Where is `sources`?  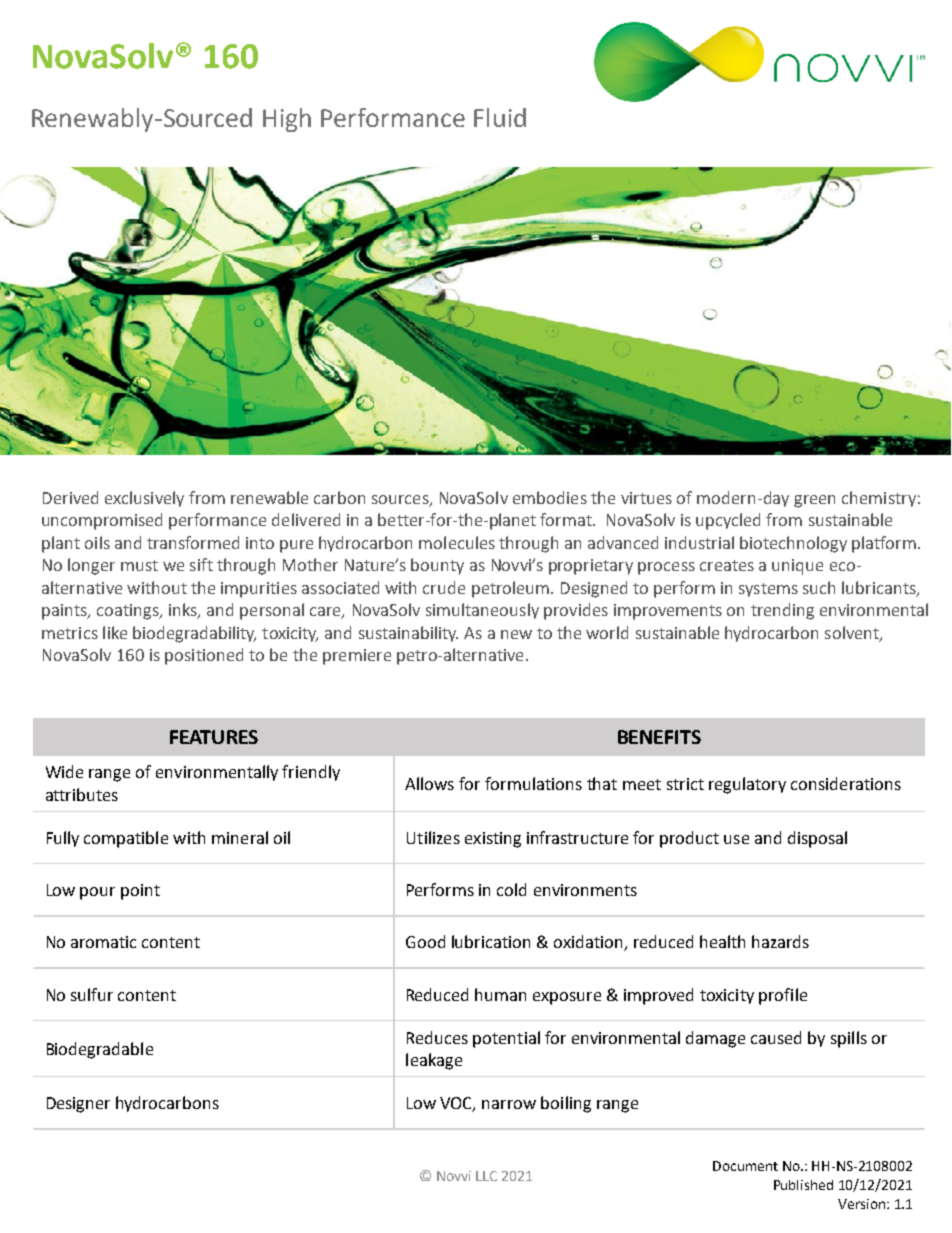
sources is located at coordinates (401, 501).
